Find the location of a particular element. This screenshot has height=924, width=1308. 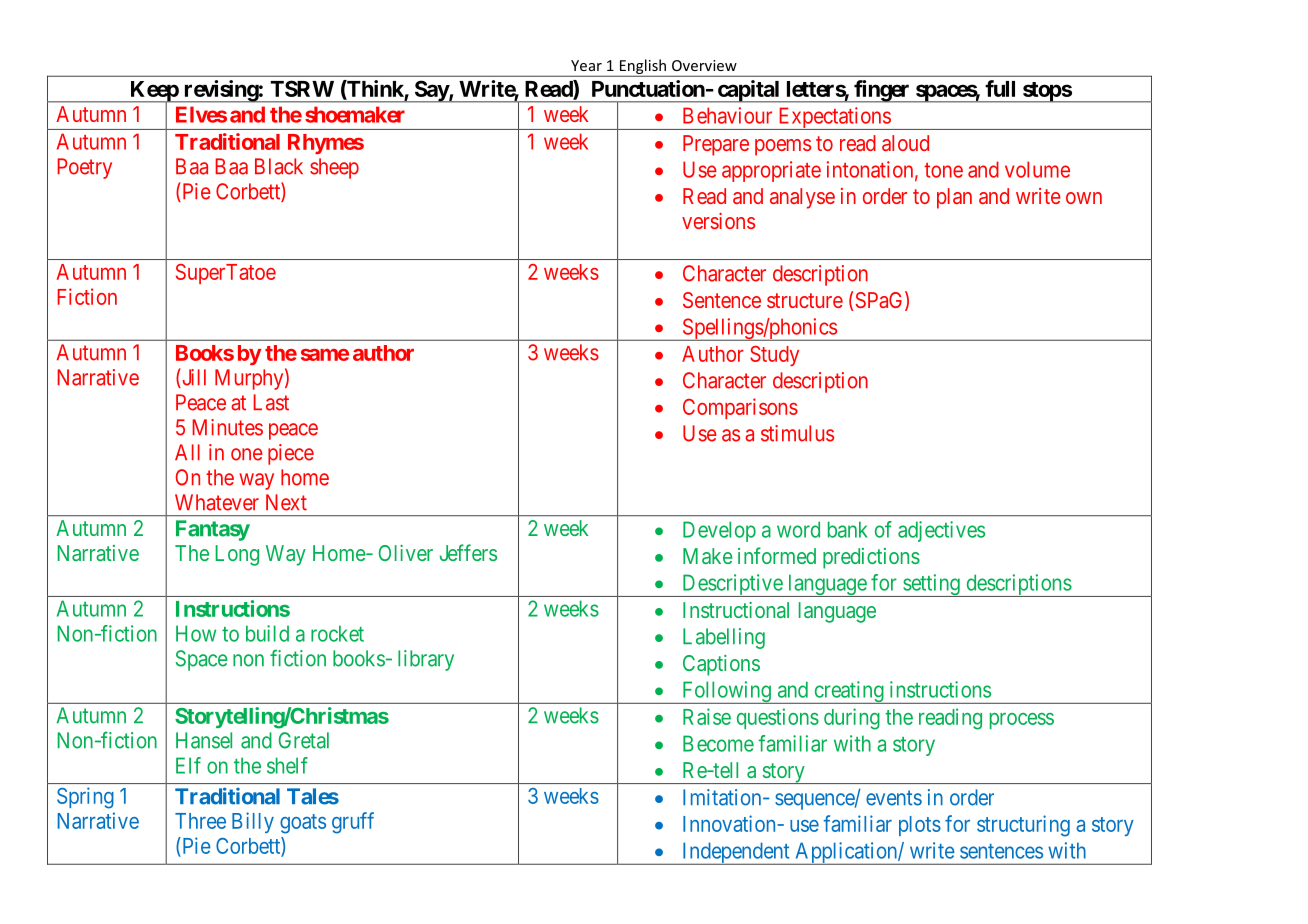

Jill is located at coordinates (193, 378).
